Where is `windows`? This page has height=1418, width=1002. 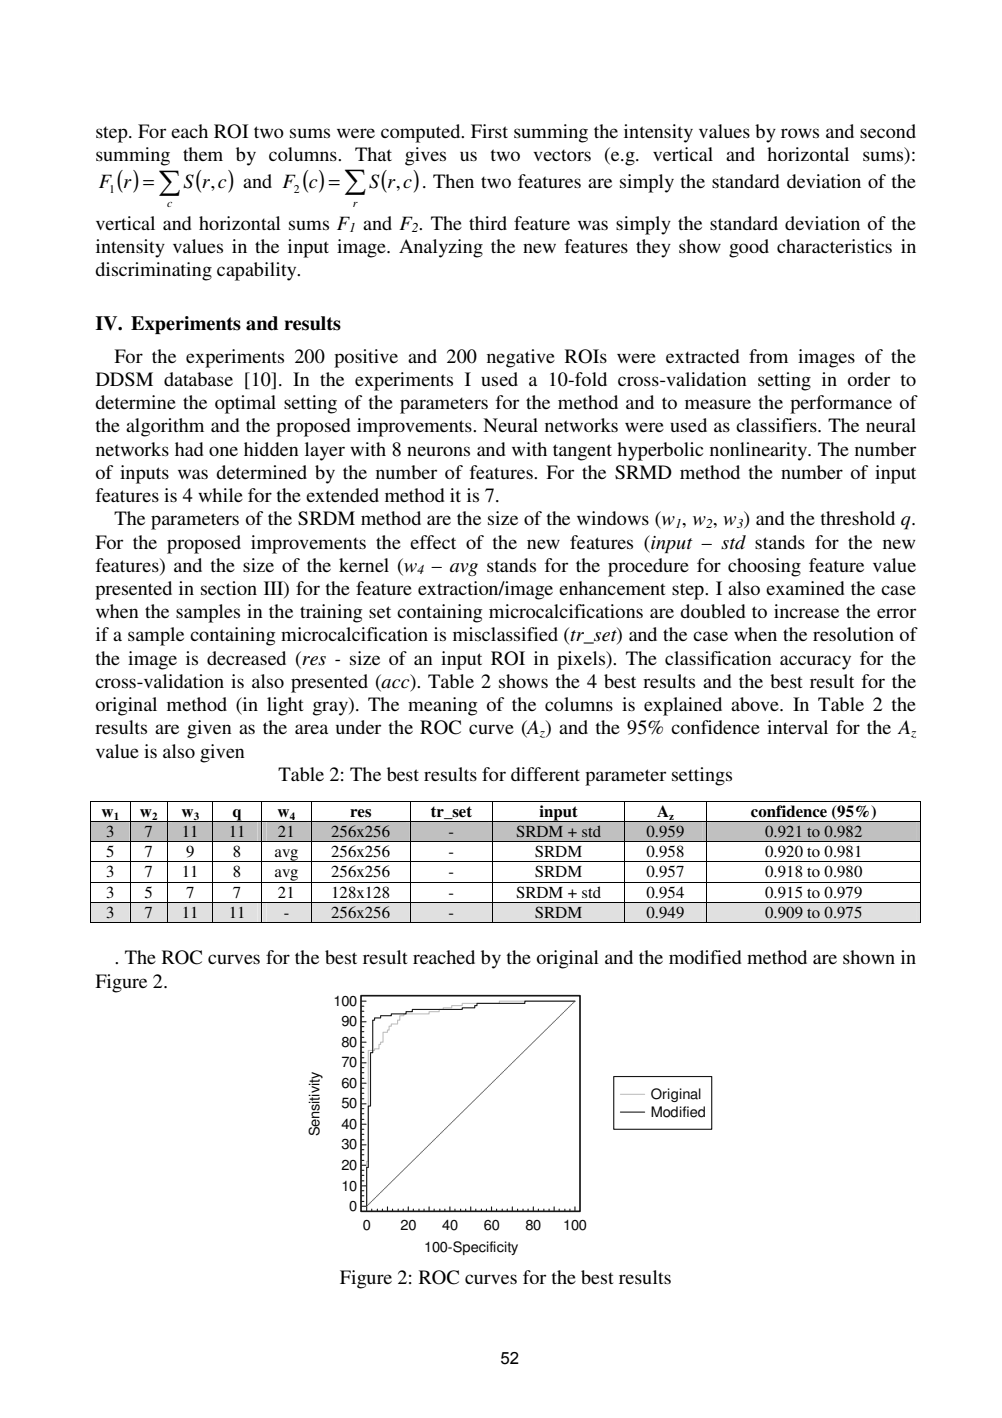 windows is located at coordinates (613, 518).
